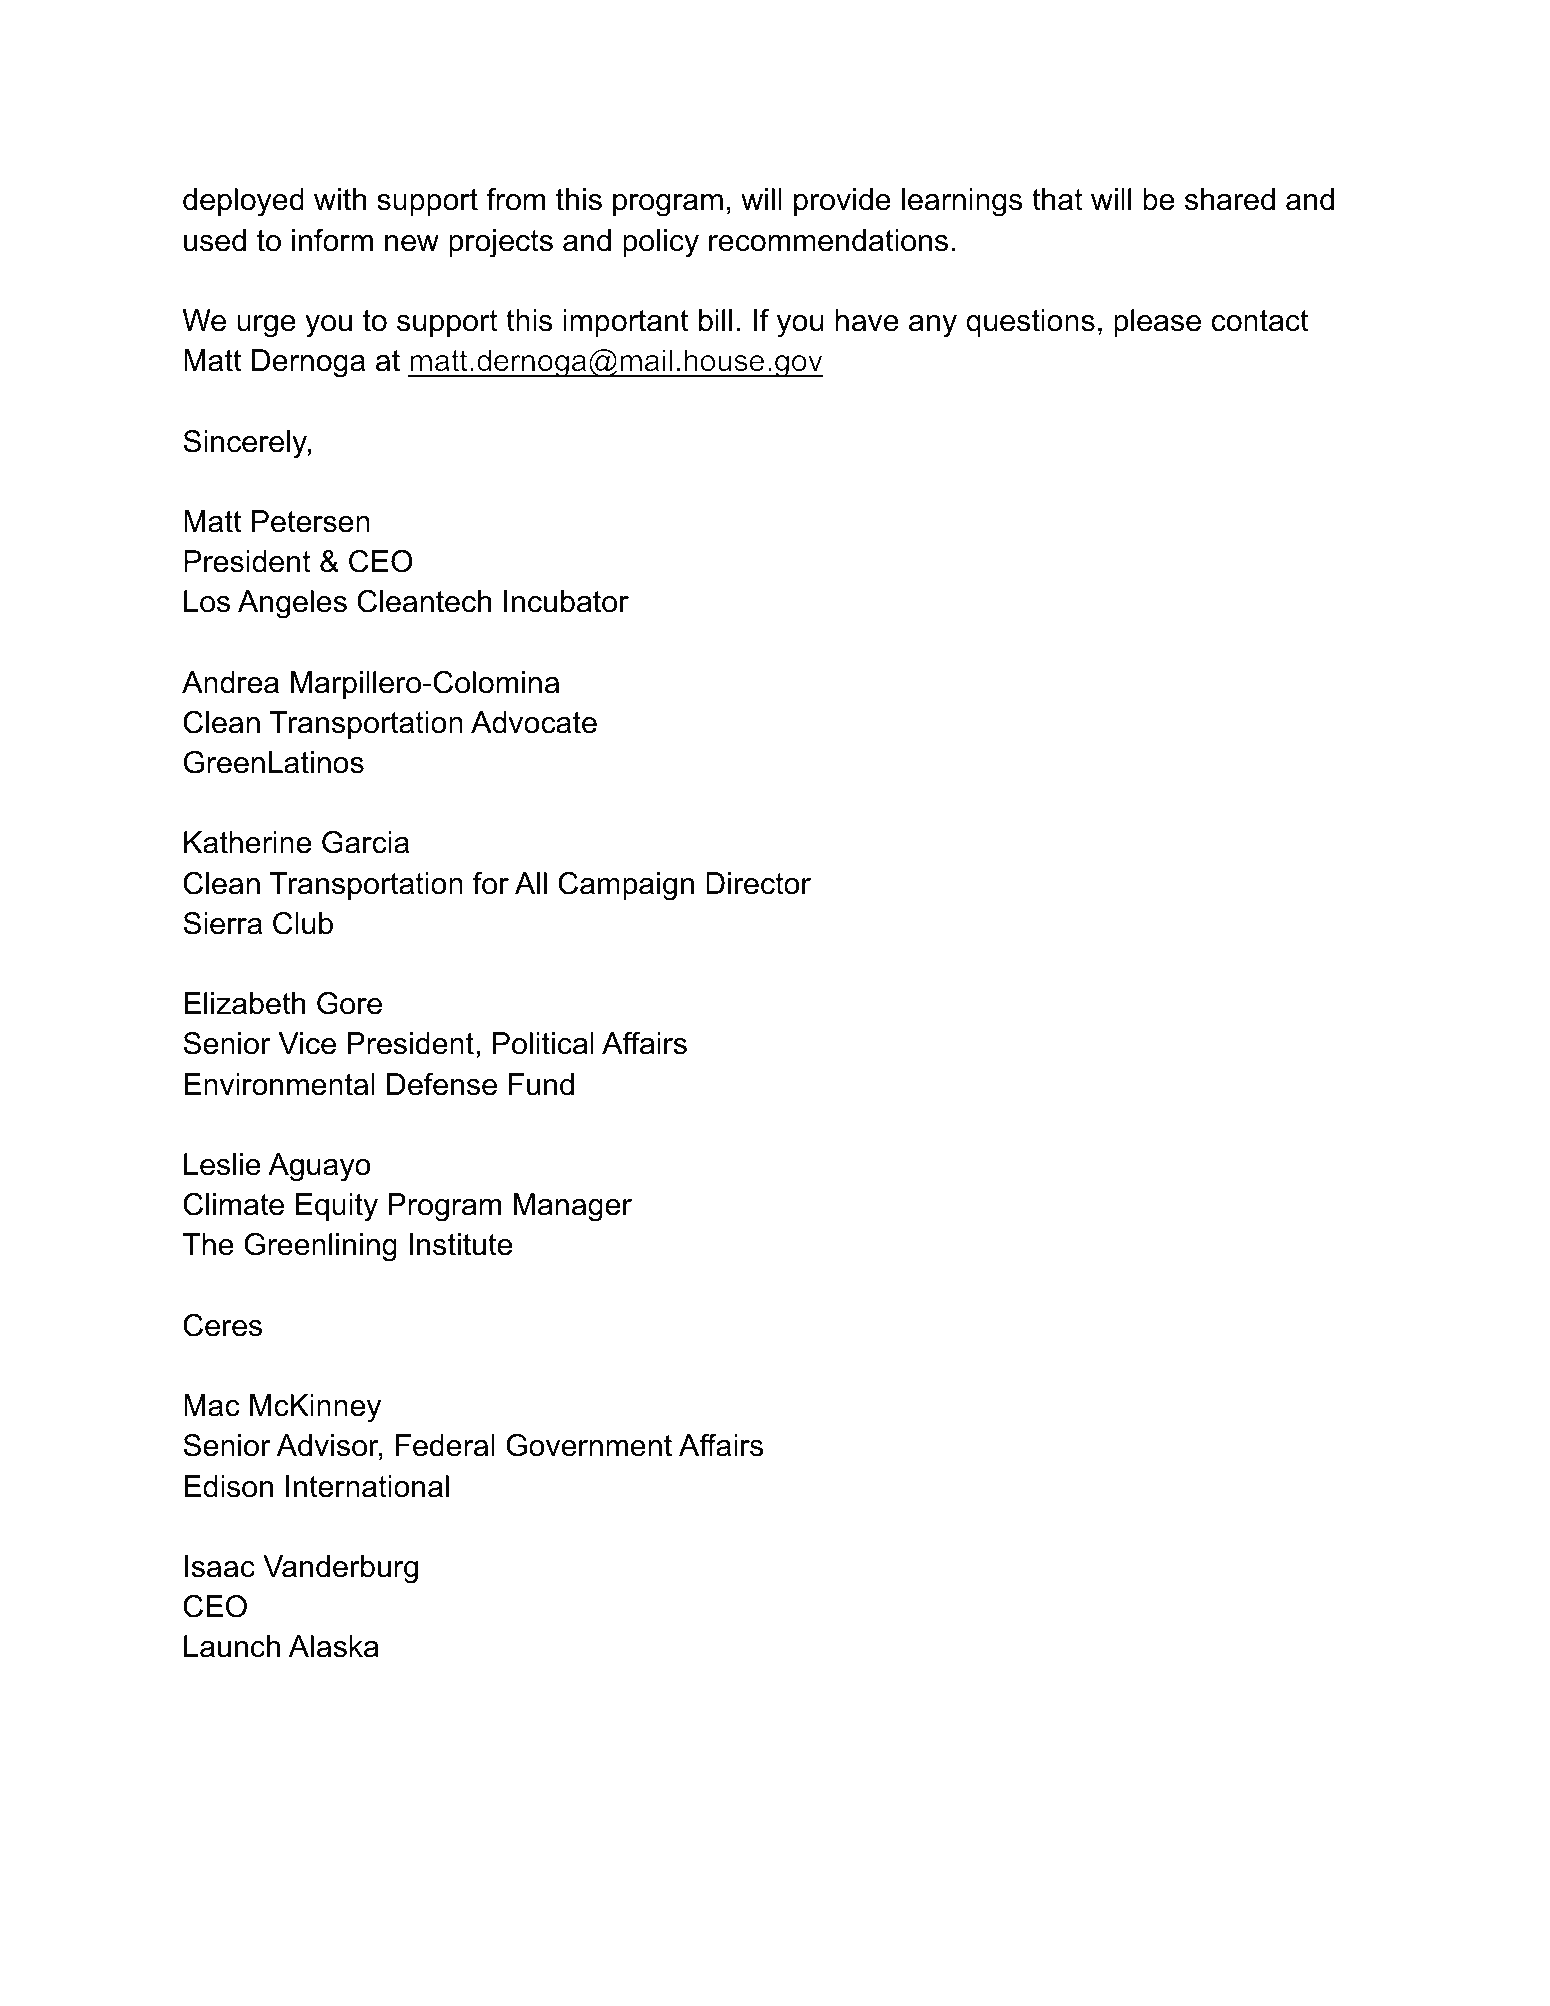 The image size is (1550, 2006). Describe the element at coordinates (303, 923) in the screenshot. I see `Club` at that location.
